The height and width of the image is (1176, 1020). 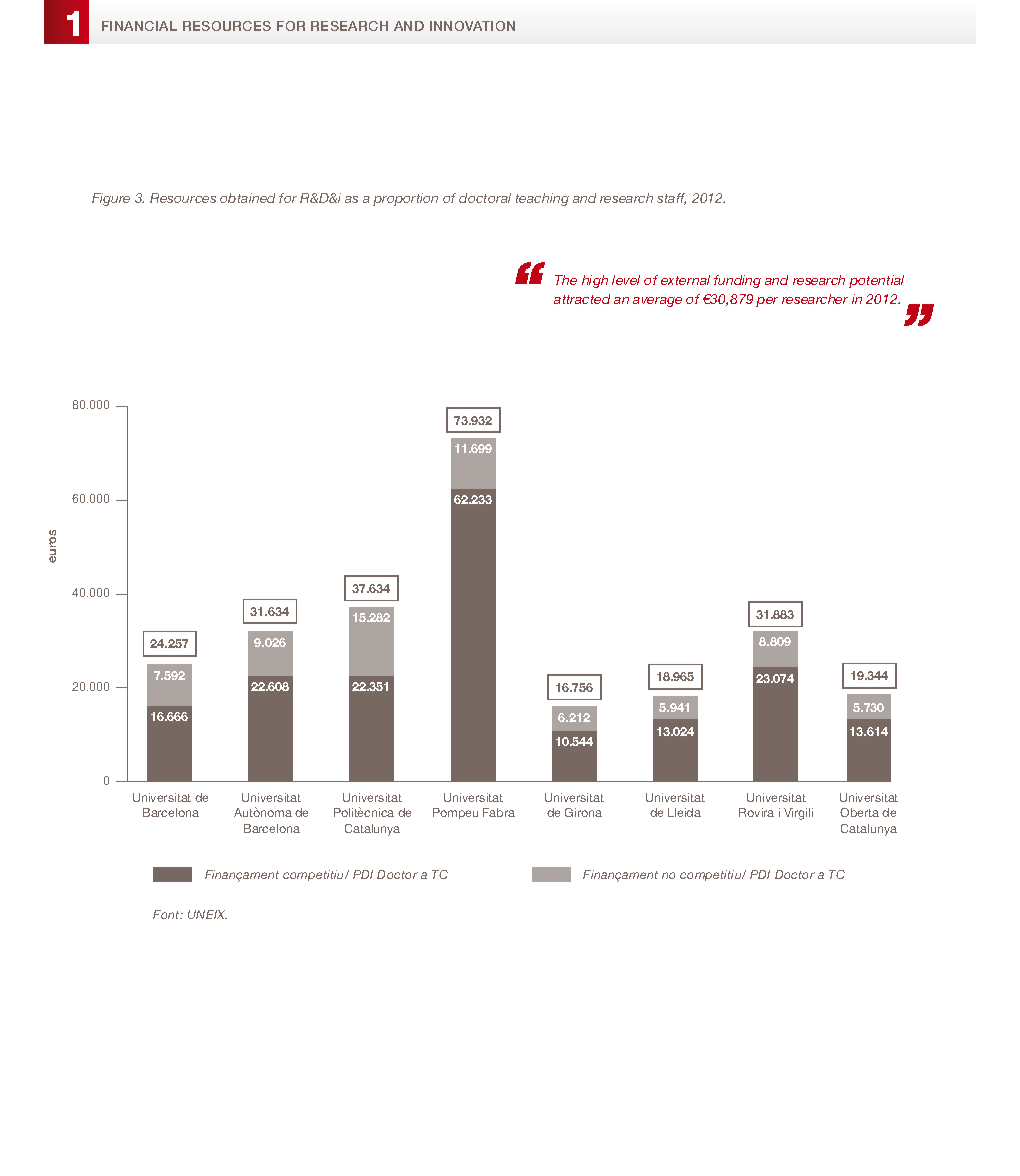 I want to click on attracted, so click(x=582, y=299).
